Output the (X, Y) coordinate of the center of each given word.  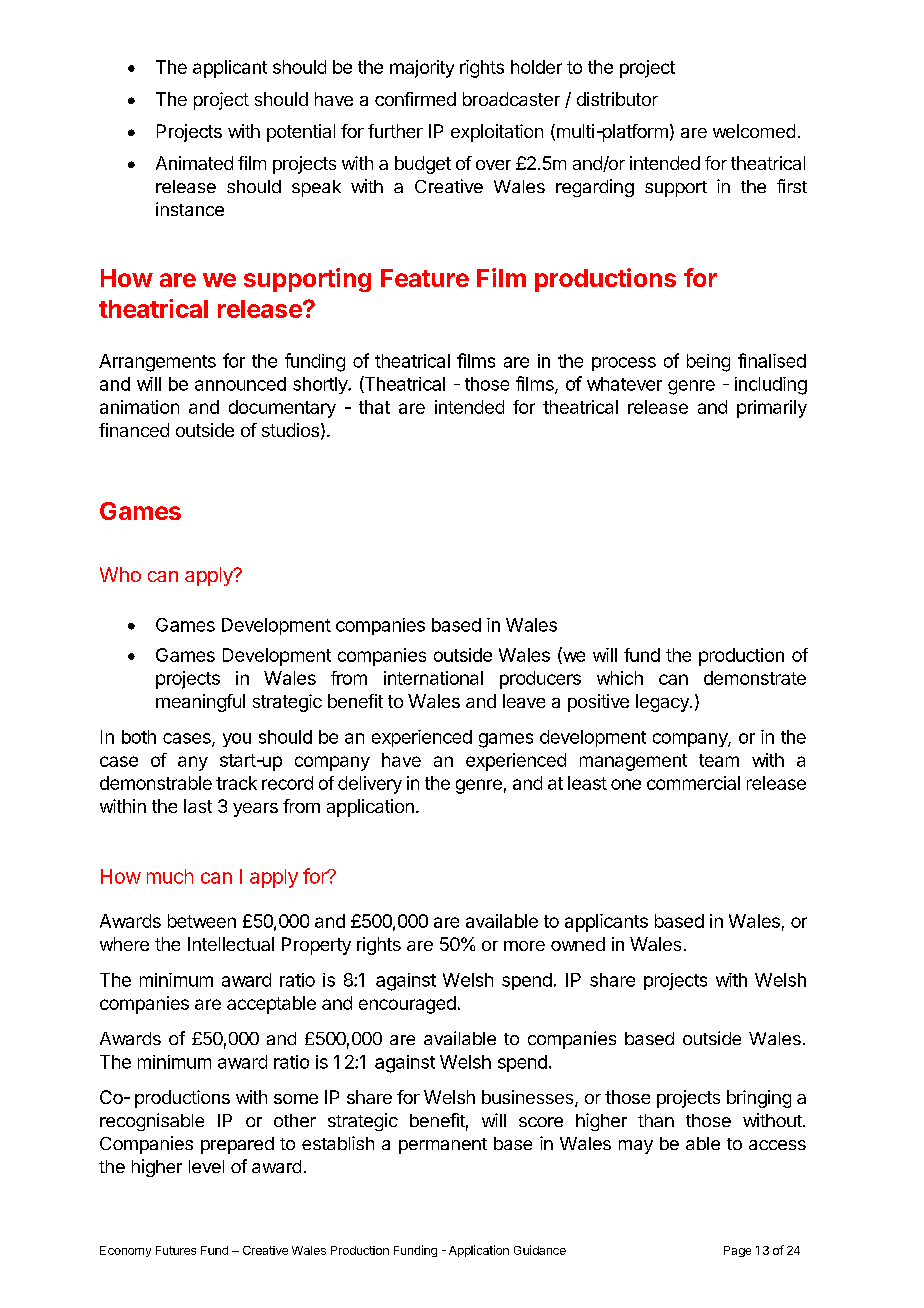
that (374, 407)
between (202, 921)
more (524, 946)
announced (240, 384)
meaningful (200, 703)
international (433, 678)
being (708, 363)
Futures (176, 1250)
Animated (194, 163)
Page (737, 1251)
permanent (443, 1146)
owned (578, 944)
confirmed (415, 99)
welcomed (754, 131)
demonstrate (755, 678)
